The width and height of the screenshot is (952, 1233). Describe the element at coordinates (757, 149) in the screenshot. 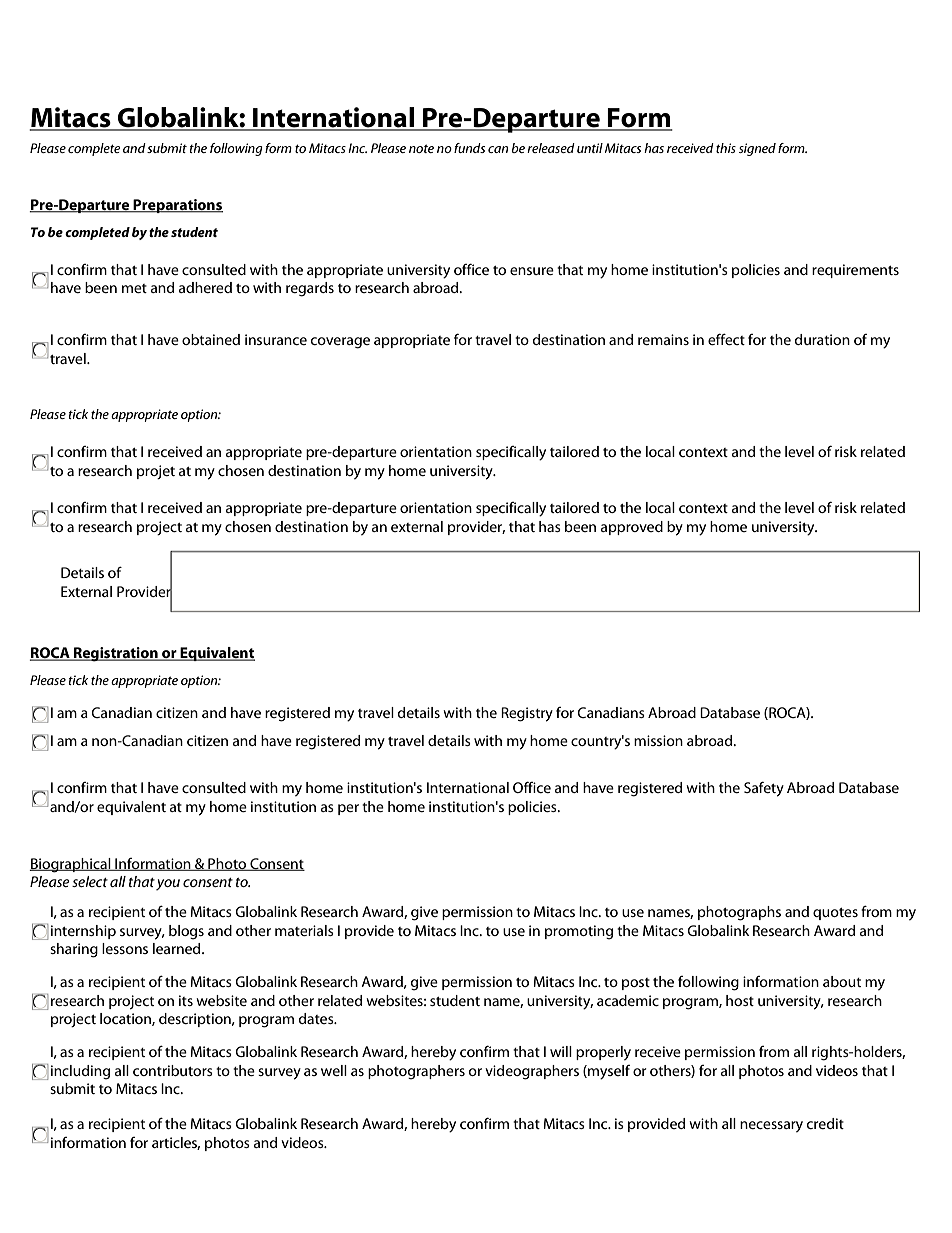

I see `signed` at that location.
